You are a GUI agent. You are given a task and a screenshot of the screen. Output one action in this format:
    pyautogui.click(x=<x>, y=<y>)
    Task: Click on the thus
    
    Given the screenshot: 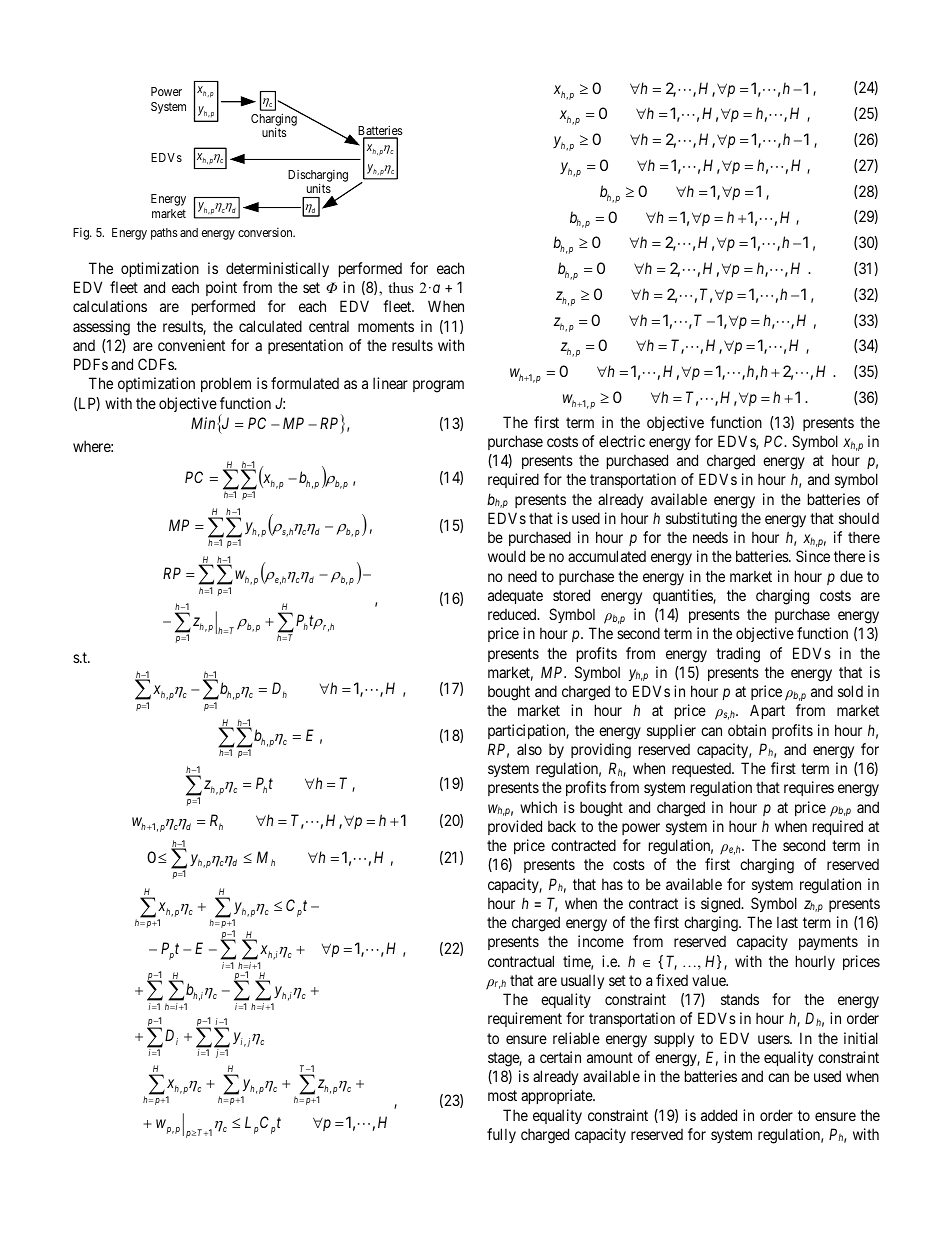 What is the action you would take?
    pyautogui.click(x=400, y=287)
